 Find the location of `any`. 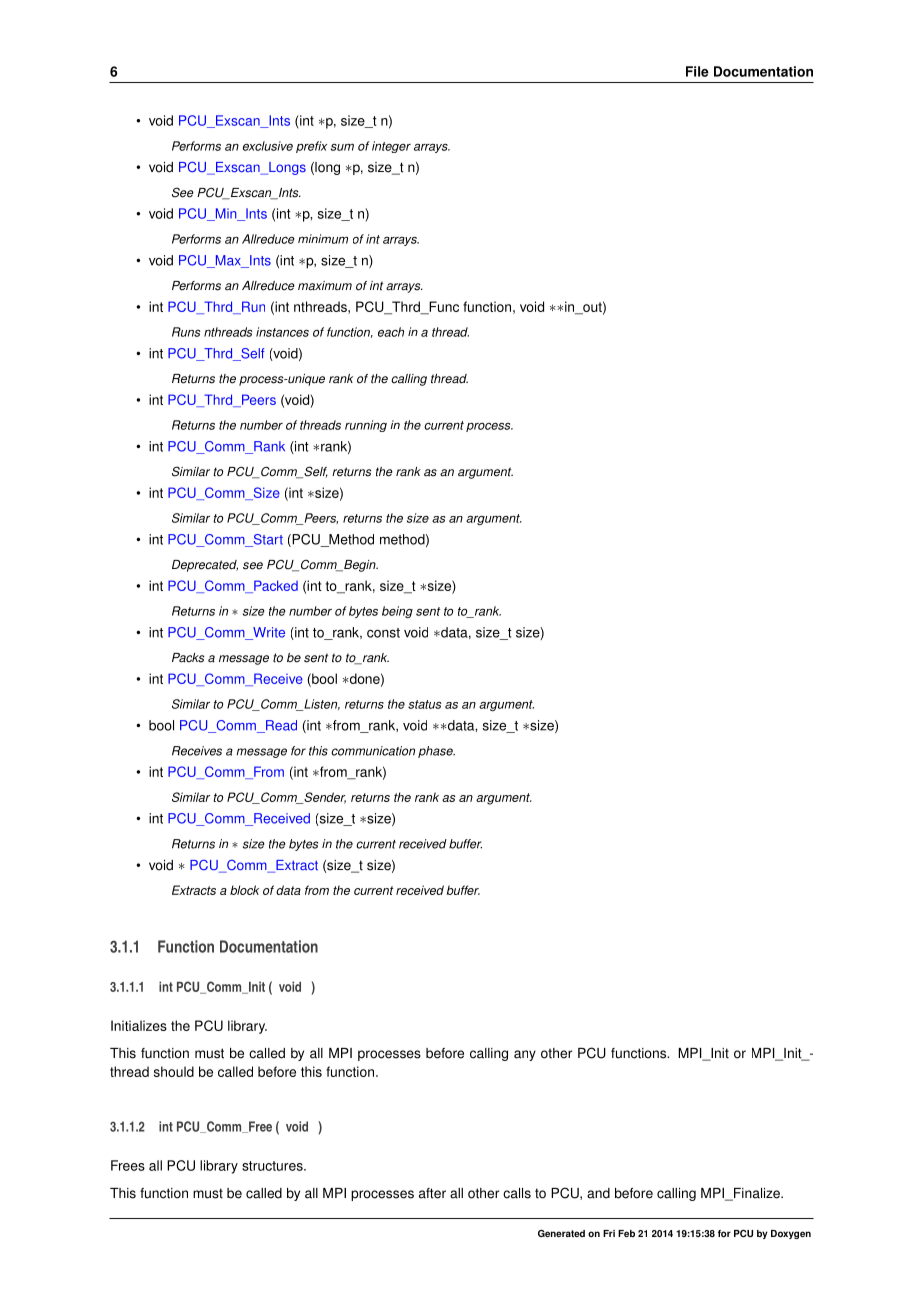

any is located at coordinates (525, 1055).
